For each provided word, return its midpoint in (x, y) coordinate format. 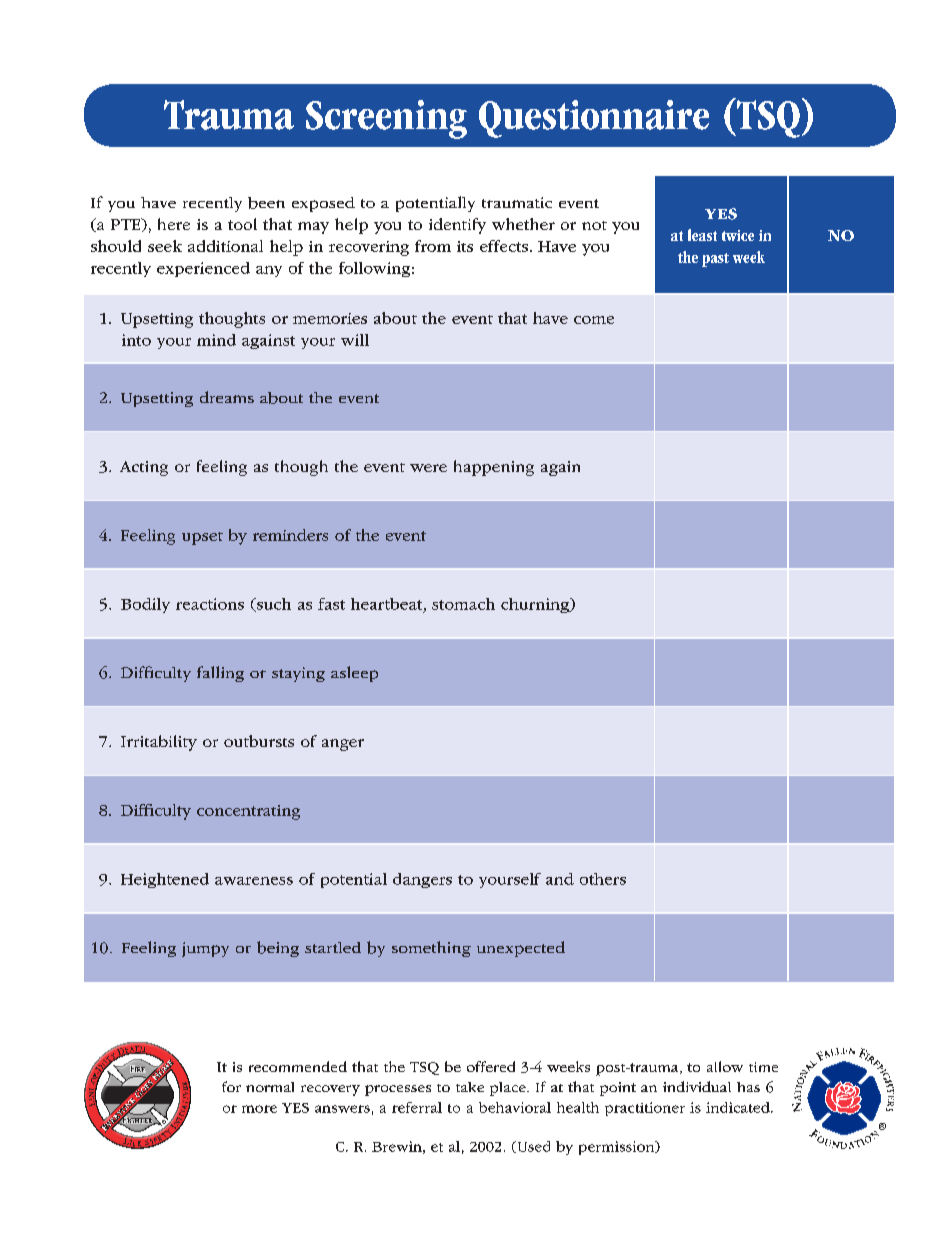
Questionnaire (594, 119)
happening (494, 468)
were (428, 468)
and (560, 879)
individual (697, 1086)
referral (417, 1107)
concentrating (248, 812)
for (231, 1086)
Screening (386, 119)
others (603, 879)
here (174, 224)
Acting (144, 468)
